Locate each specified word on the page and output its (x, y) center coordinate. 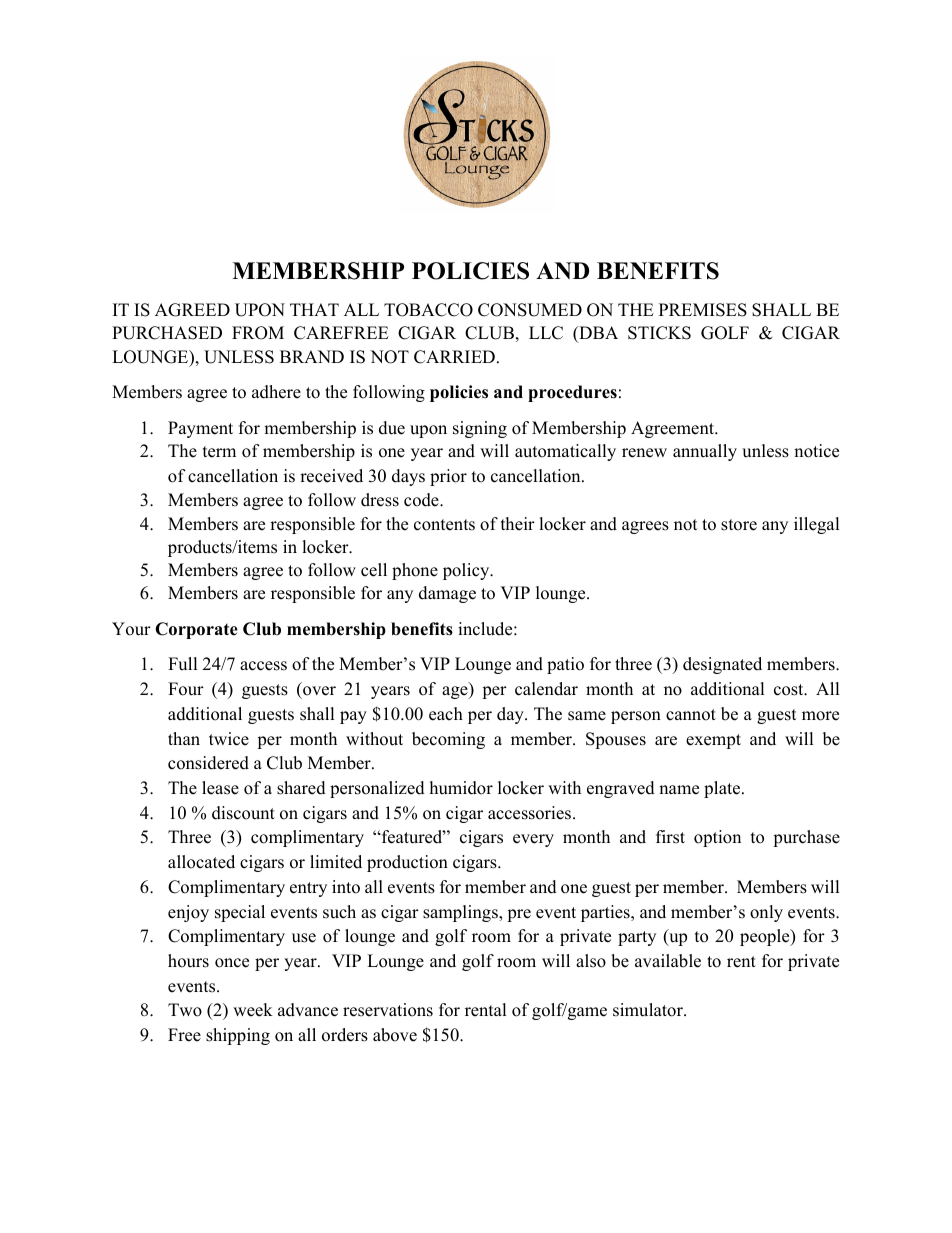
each (446, 714)
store (739, 525)
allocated (201, 862)
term (219, 452)
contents (444, 525)
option (717, 838)
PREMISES (703, 310)
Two (185, 1010)
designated (722, 665)
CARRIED (454, 357)
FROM (258, 333)
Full (182, 664)
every (533, 840)
